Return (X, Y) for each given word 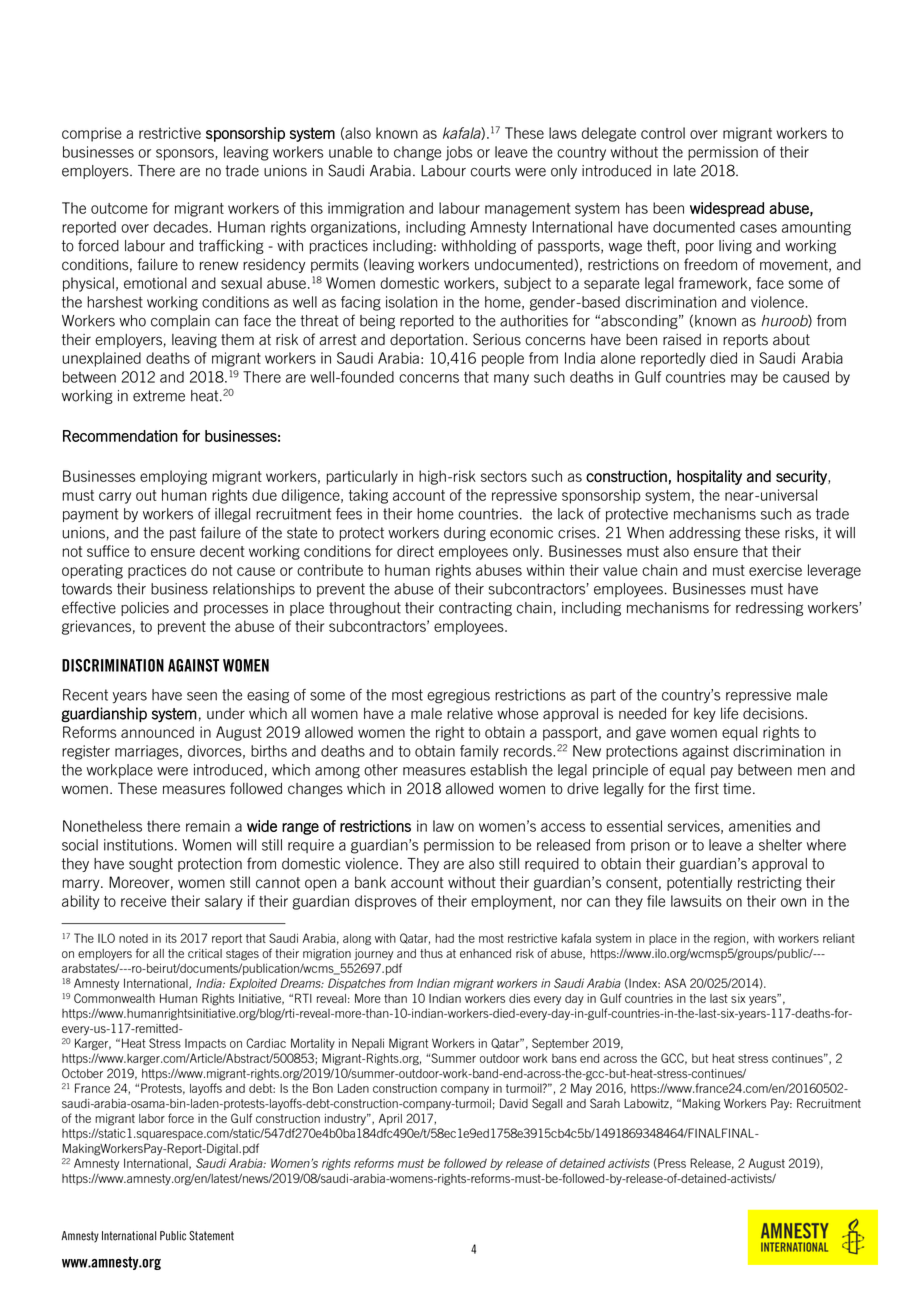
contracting (475, 609)
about (791, 340)
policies (145, 609)
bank (370, 882)
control (663, 133)
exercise (775, 570)
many (511, 380)
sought (151, 865)
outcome (119, 208)
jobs (459, 153)
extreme (159, 396)
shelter (780, 845)
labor (152, 1118)
